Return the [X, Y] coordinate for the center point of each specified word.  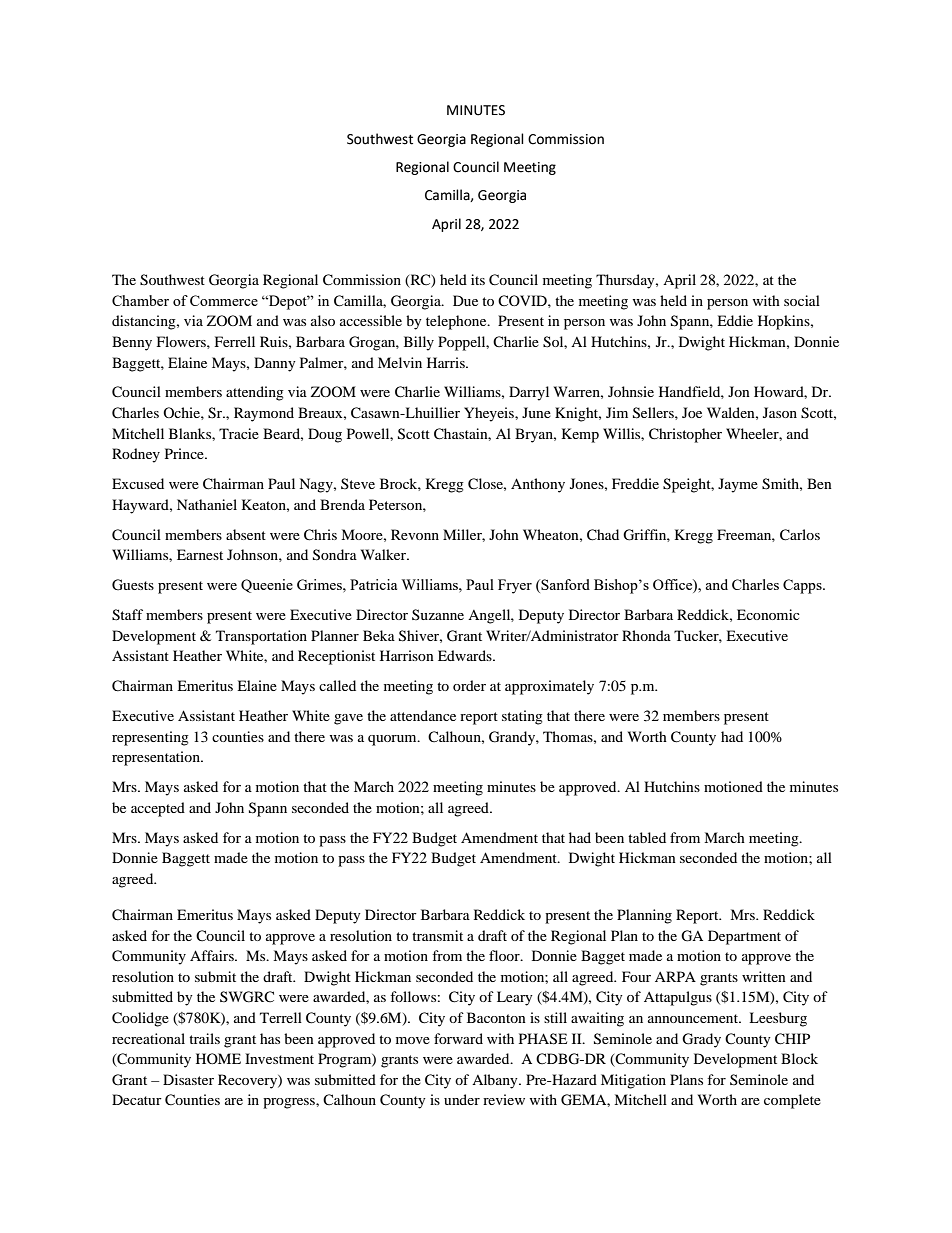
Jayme [738, 485]
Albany [496, 1081]
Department [744, 937]
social [802, 300]
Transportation [261, 637]
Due [465, 300]
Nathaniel [207, 504]
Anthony [538, 485]
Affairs [213, 955]
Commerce [224, 300]
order [469, 685]
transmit [437, 935]
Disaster [188, 1079]
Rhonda [646, 635]
